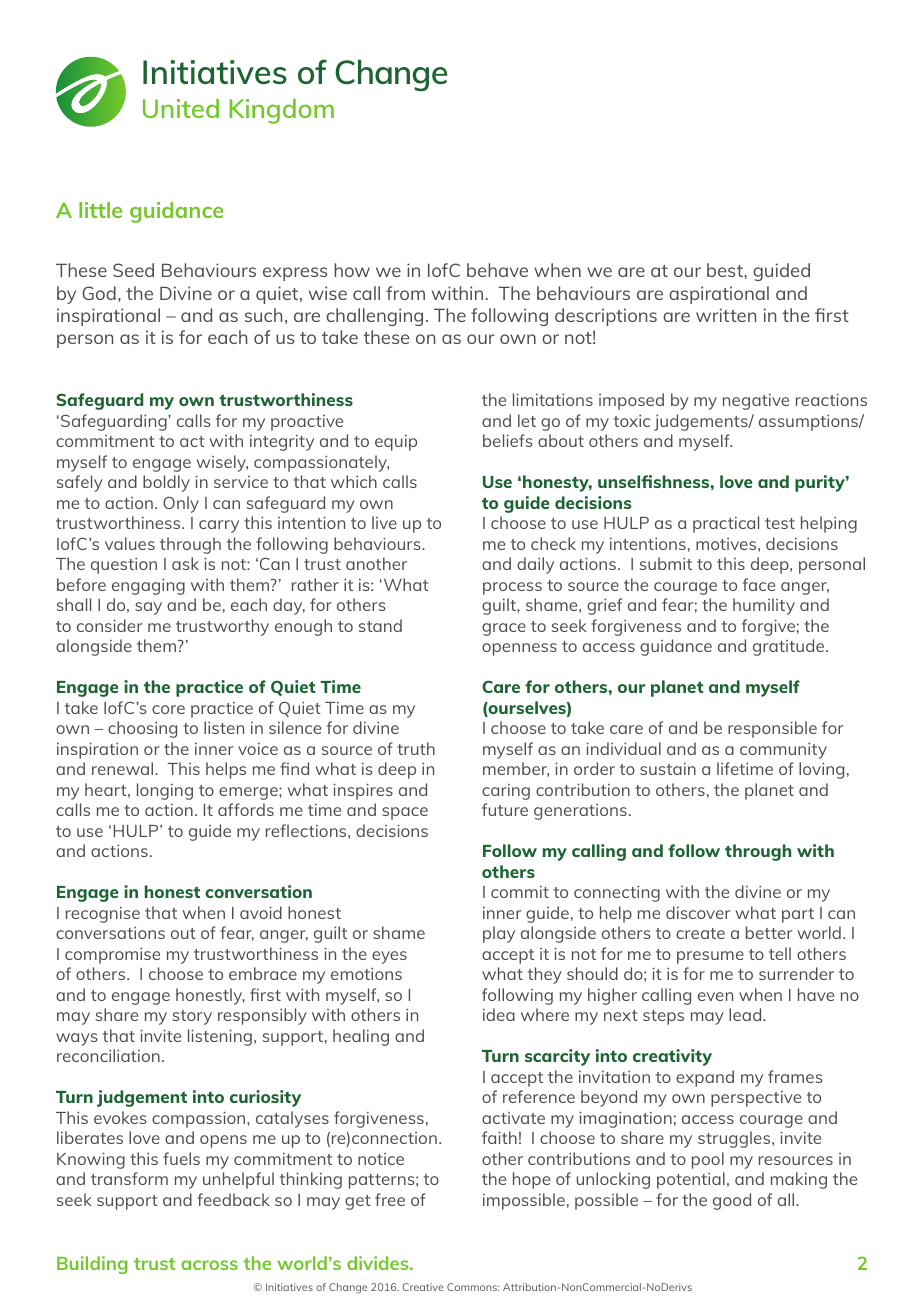 The height and width of the page is (1308, 924). I want to click on across, so click(209, 1265).
